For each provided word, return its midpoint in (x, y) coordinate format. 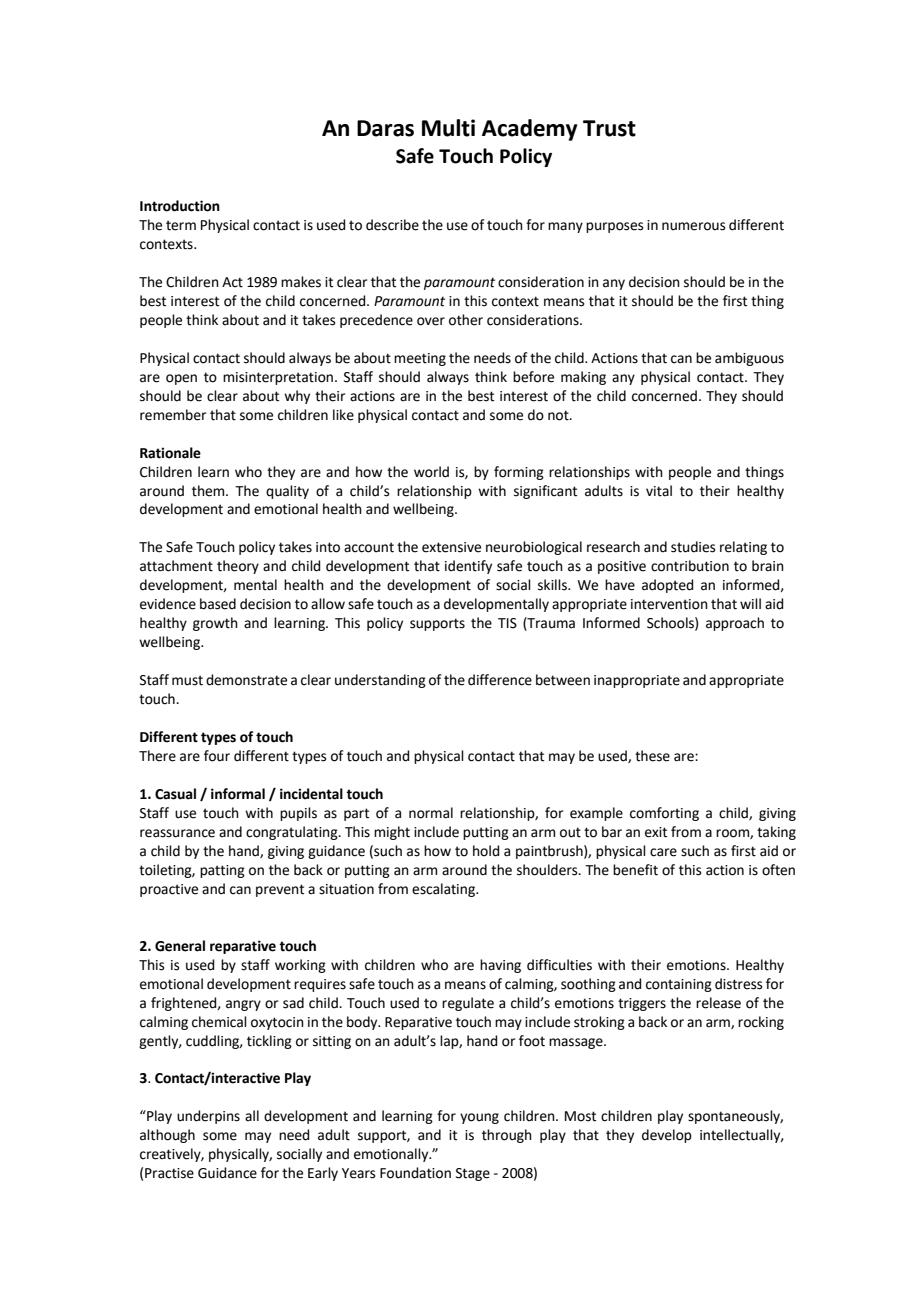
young (479, 1118)
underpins (208, 1117)
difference (500, 680)
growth (215, 624)
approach (735, 624)
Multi (448, 128)
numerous (694, 226)
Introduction (180, 206)
